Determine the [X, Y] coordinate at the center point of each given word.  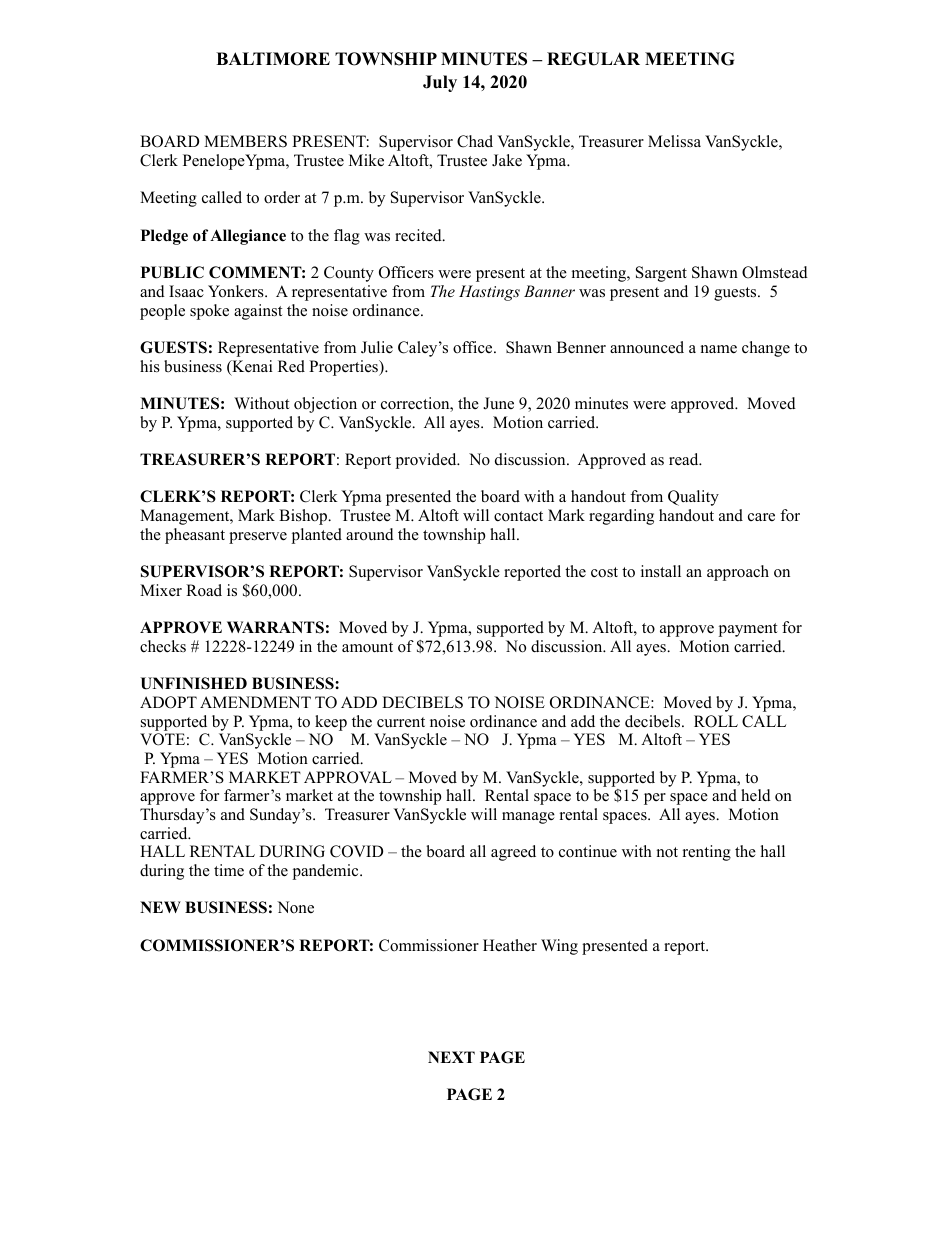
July [440, 83]
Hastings [489, 293]
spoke [209, 312]
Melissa [674, 141]
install [661, 571]
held [756, 795]
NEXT [451, 1057]
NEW [160, 907]
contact [518, 516]
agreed [513, 853]
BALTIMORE [273, 59]
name [719, 349]
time [229, 870]
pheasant [195, 536]
